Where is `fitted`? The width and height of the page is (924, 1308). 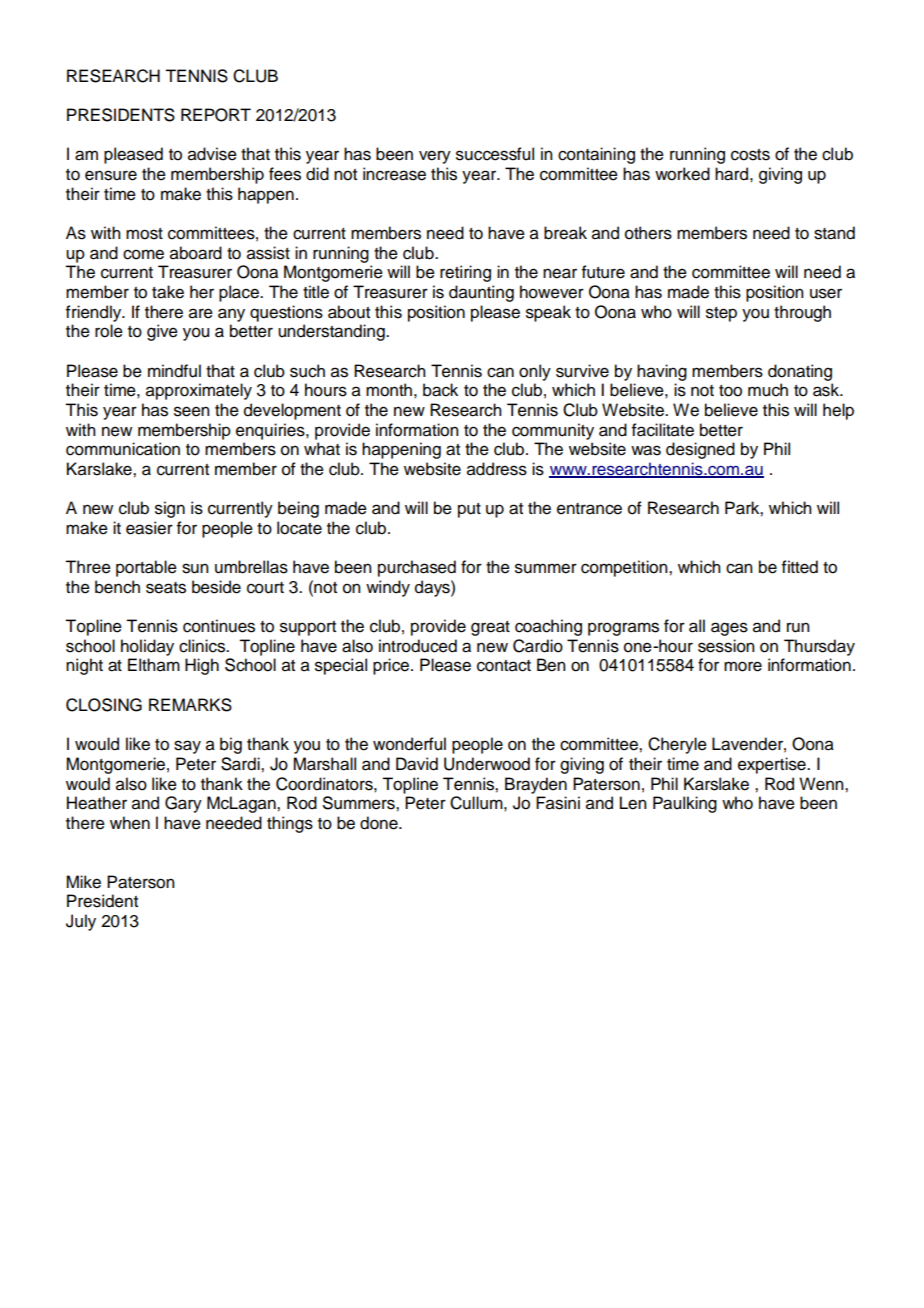
fitted is located at coordinates (800, 567).
